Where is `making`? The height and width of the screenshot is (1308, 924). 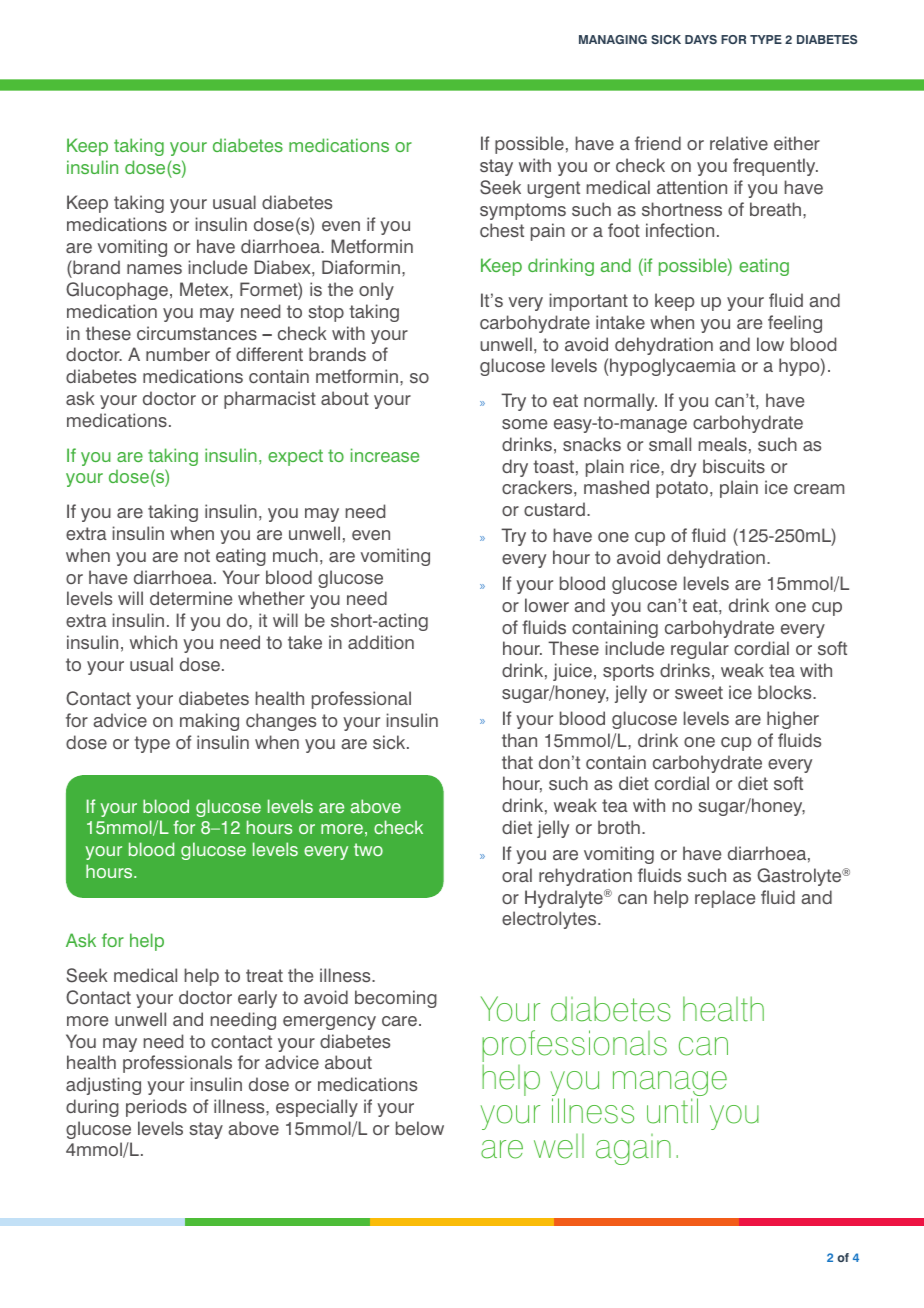 making is located at coordinates (209, 722).
